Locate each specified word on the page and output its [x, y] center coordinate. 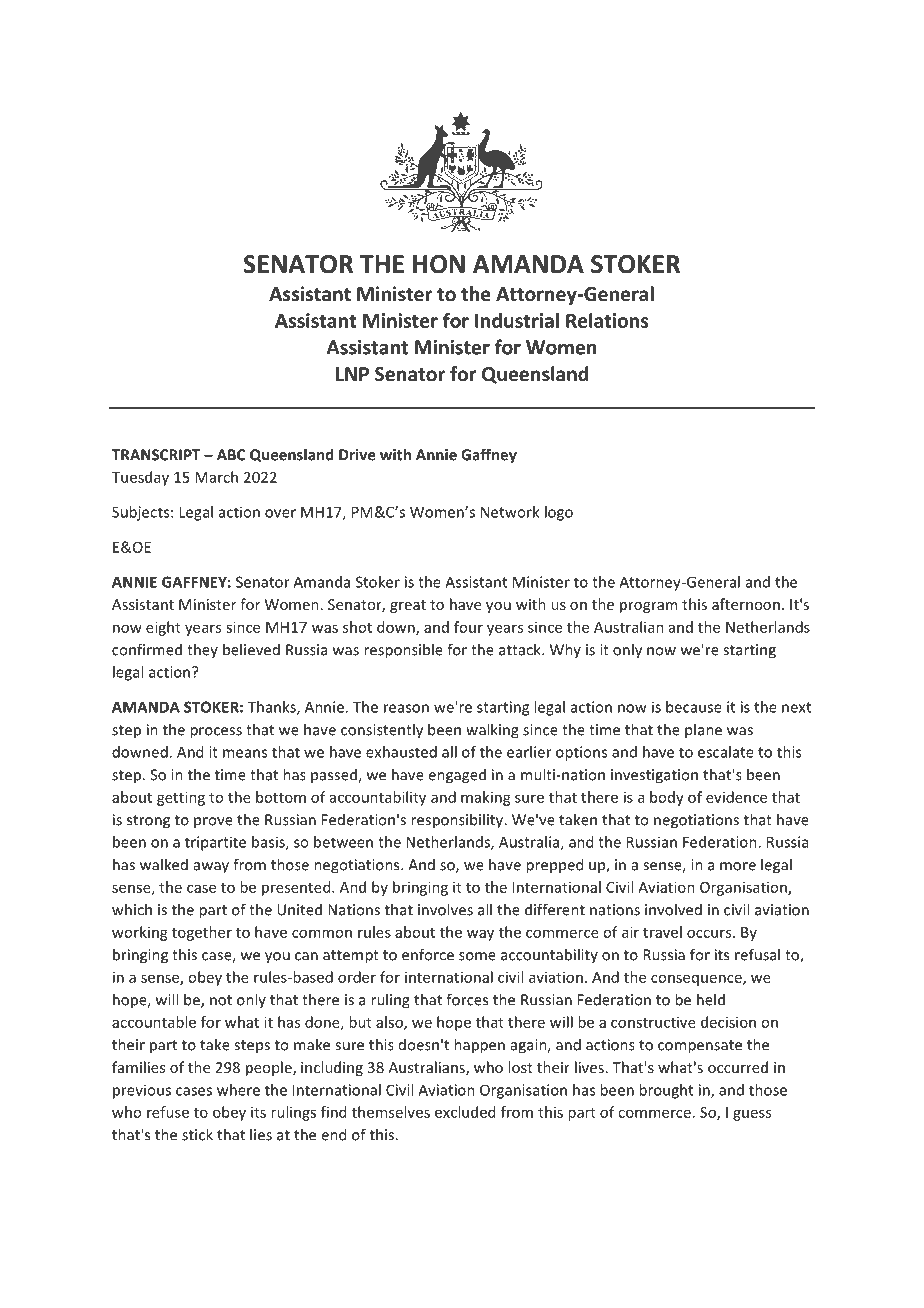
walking [492, 731]
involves [445, 909]
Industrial [517, 320]
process [216, 733]
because [694, 707]
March [216, 477]
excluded [465, 1112]
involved [673, 909]
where [238, 1090]
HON [439, 264]
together [202, 933]
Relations [607, 320]
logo [559, 513]
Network [510, 512]
